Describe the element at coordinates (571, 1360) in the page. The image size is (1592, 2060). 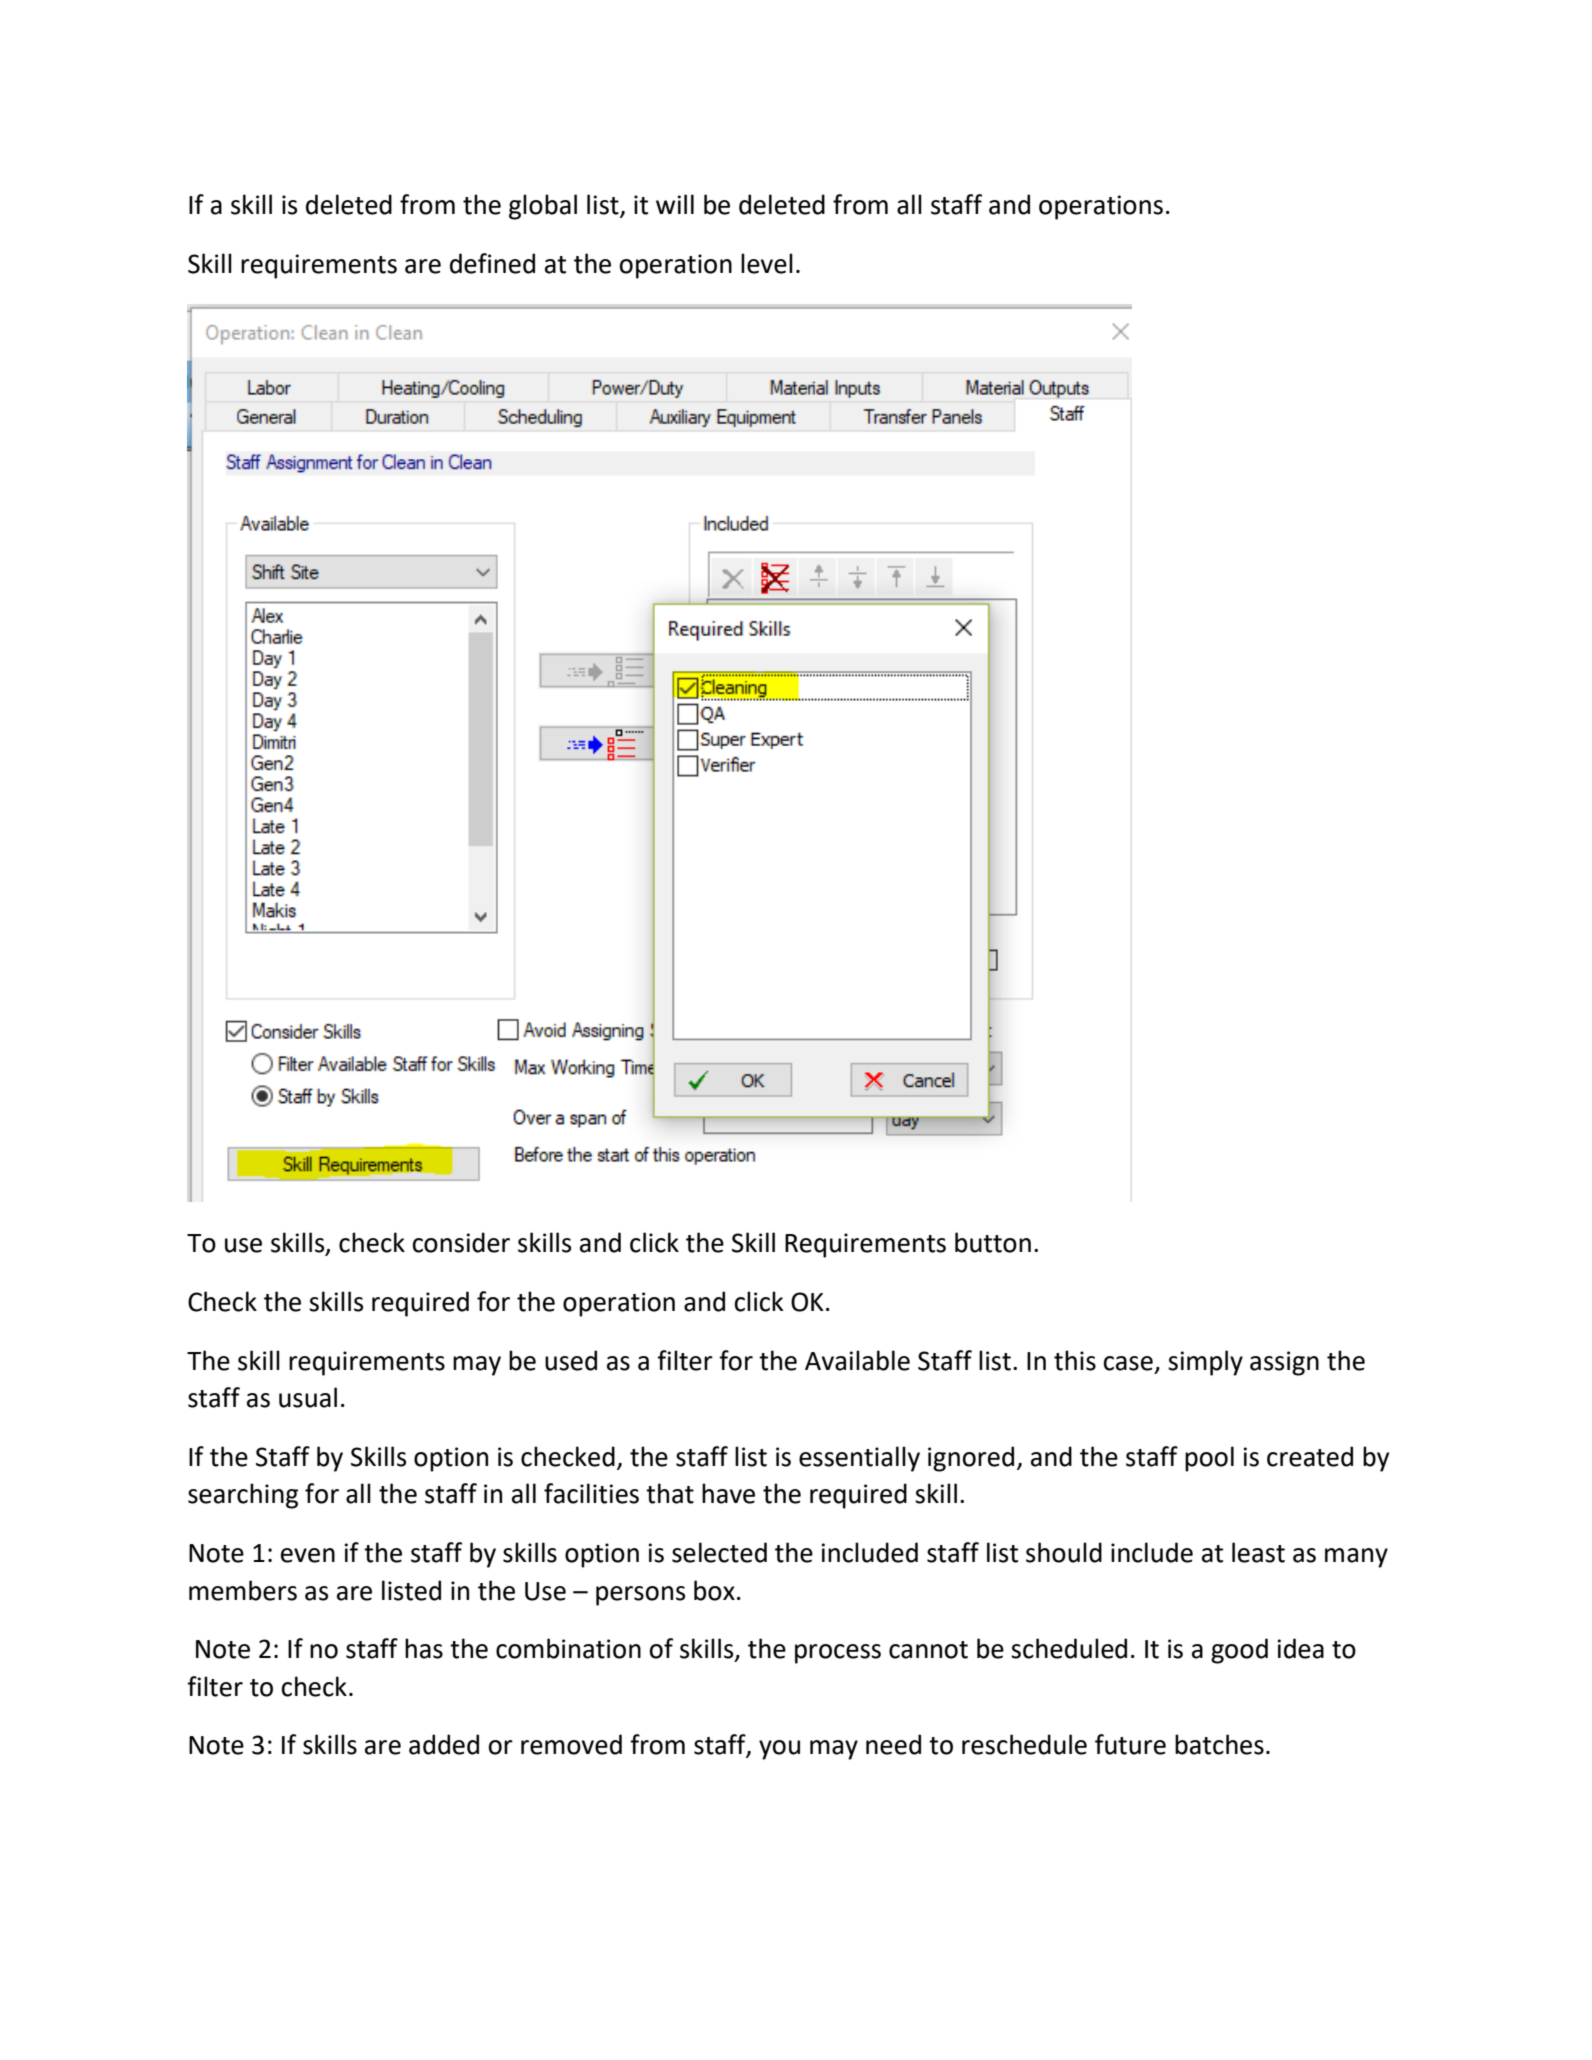
I see `used` at that location.
